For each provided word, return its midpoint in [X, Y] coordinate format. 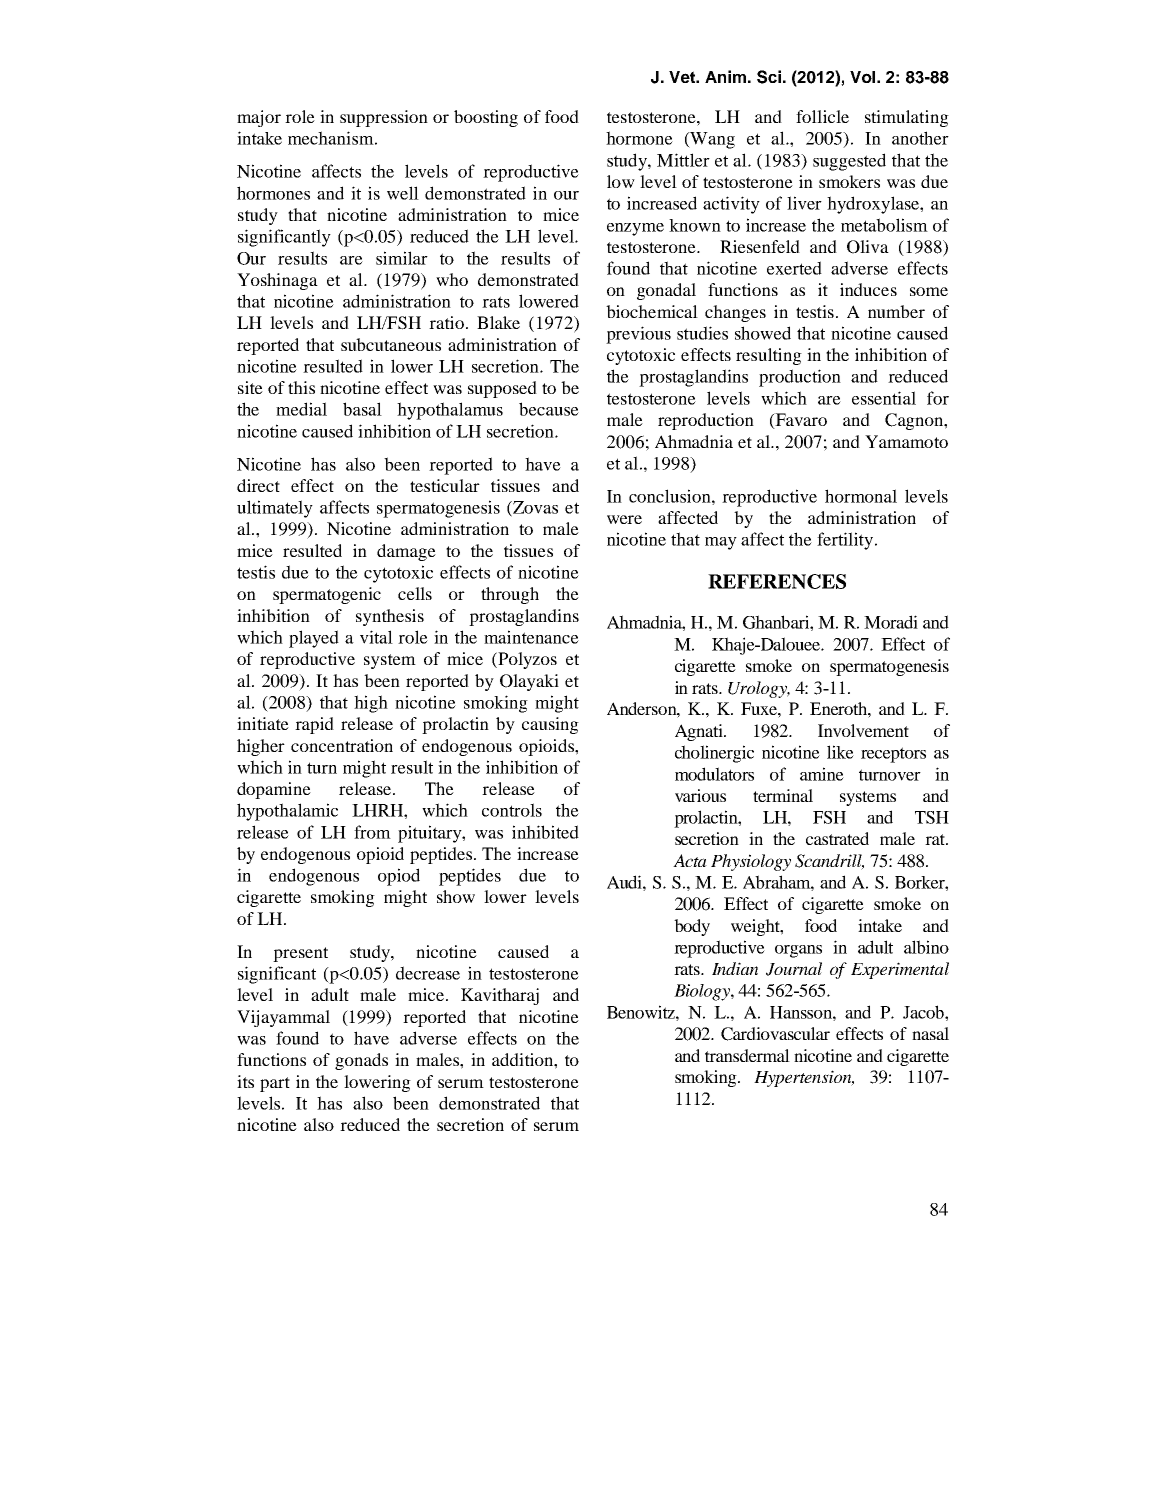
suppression [384, 118]
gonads [361, 1061]
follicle [822, 116]
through [510, 595]
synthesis [390, 617]
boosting [486, 118]
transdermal [747, 1055]
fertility [846, 541]
